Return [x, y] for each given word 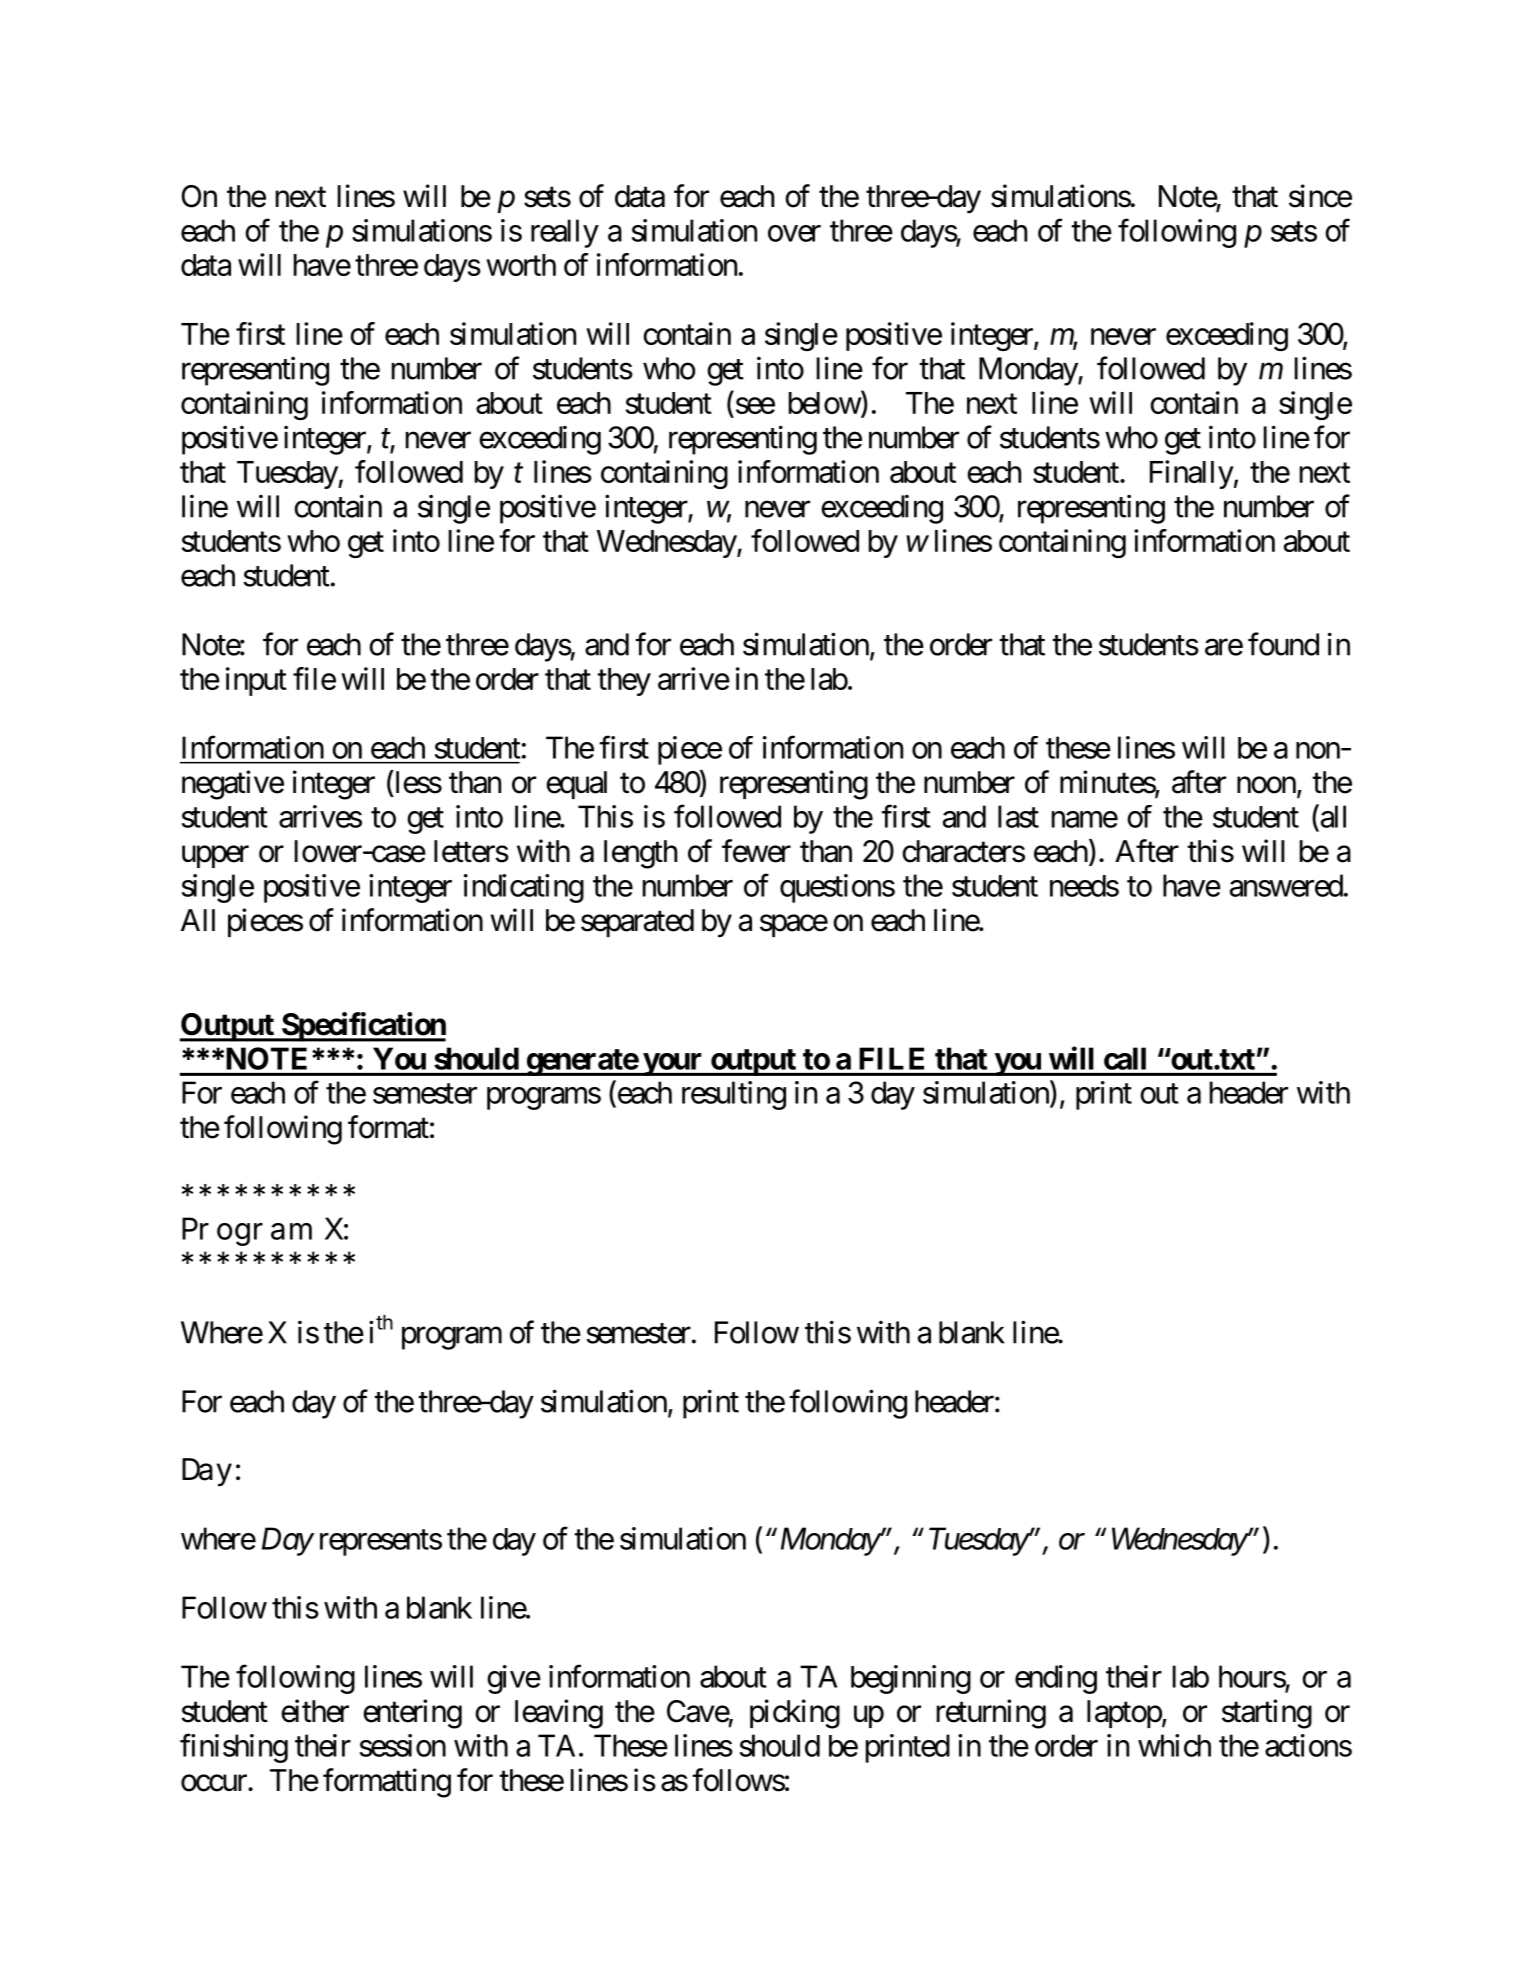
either [315, 1711]
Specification [362, 1027]
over [794, 233]
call [1125, 1058]
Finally [1192, 474]
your [673, 1064]
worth [521, 265]
